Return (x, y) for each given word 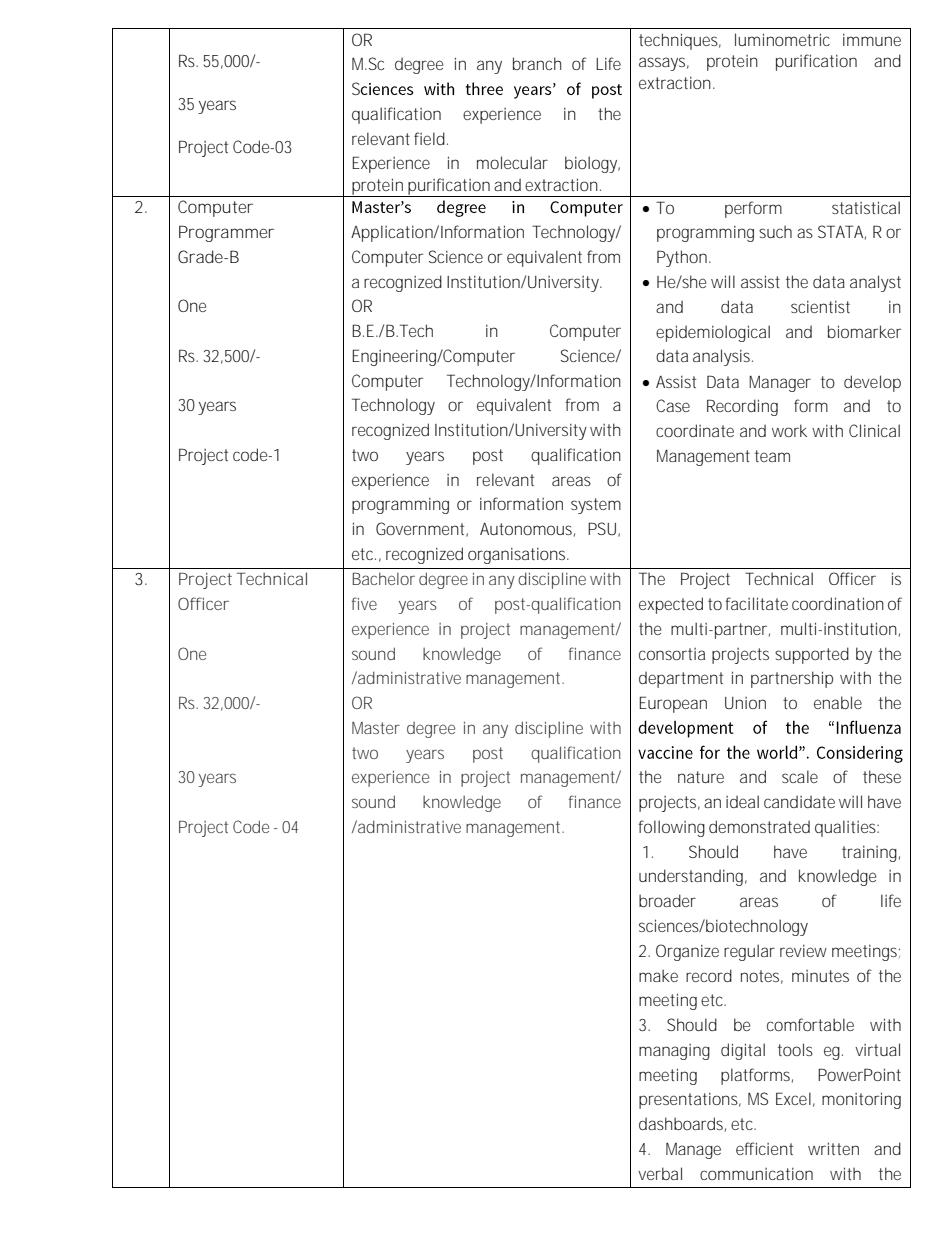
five (364, 603)
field (429, 138)
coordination (838, 603)
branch (537, 63)
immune (872, 40)
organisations (518, 556)
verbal (660, 1173)
